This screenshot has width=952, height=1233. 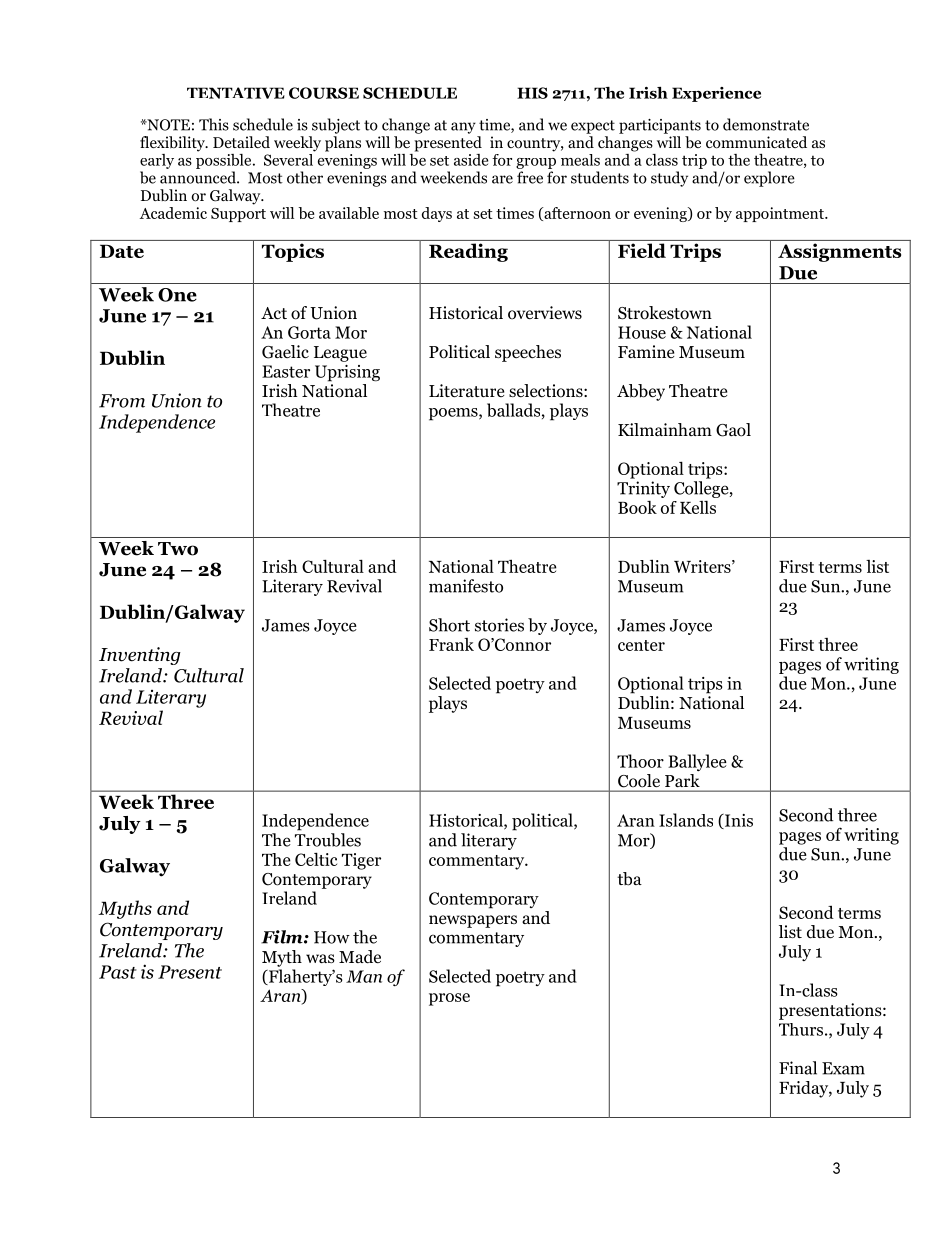 I want to click on This, so click(x=214, y=124).
